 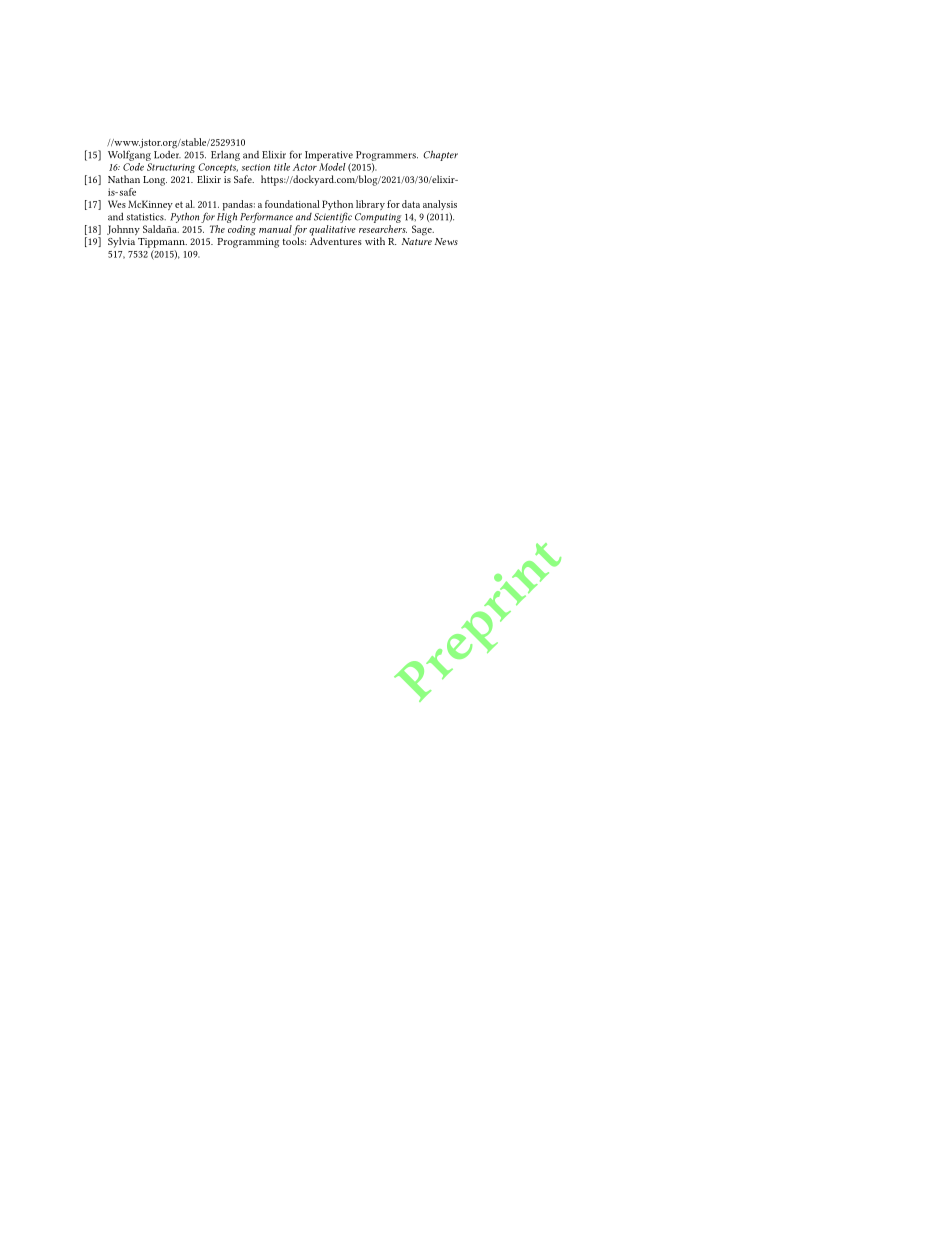 I want to click on Computing, so click(x=378, y=218).
